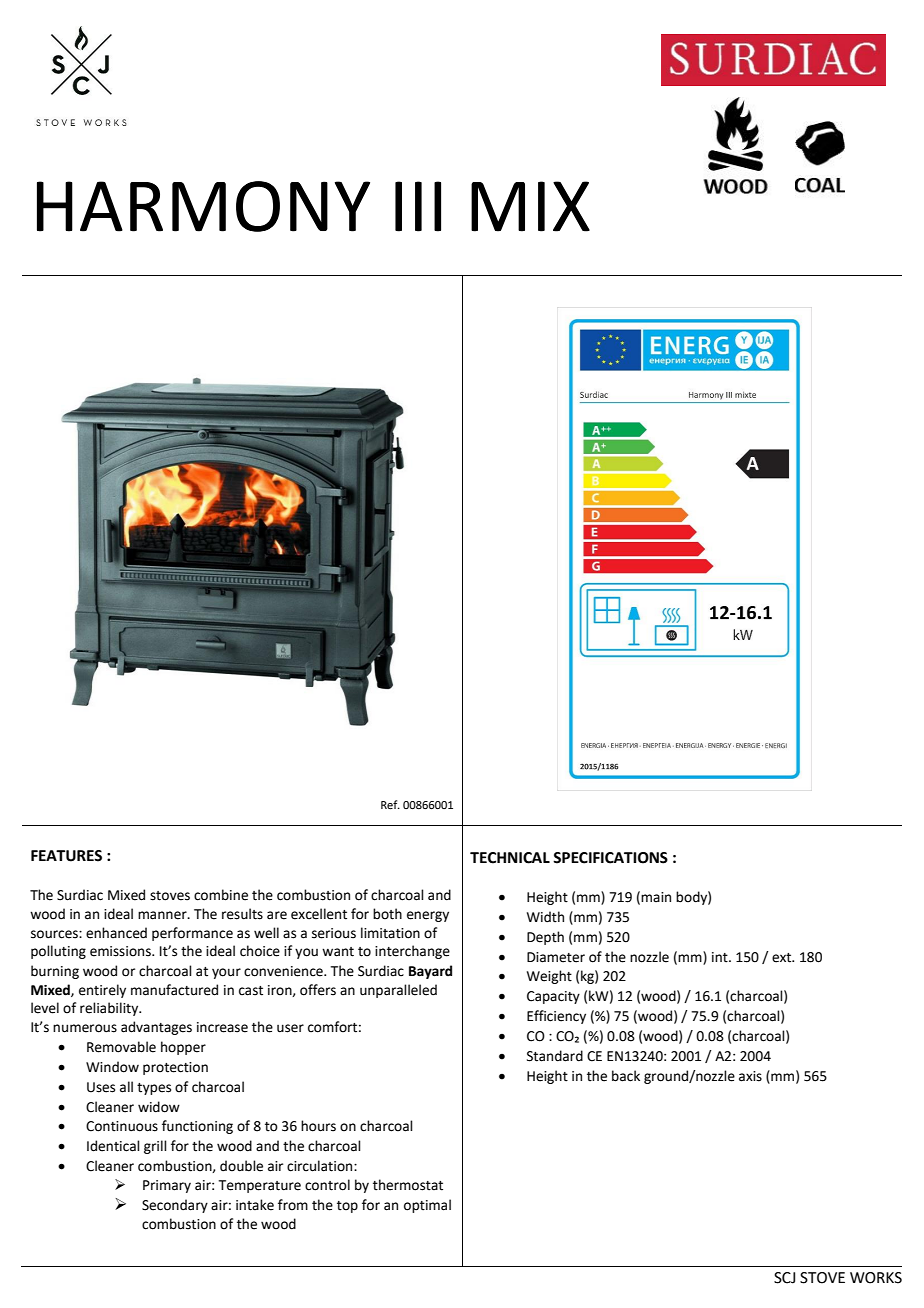 The image size is (924, 1308). I want to click on axis, so click(750, 1076).
